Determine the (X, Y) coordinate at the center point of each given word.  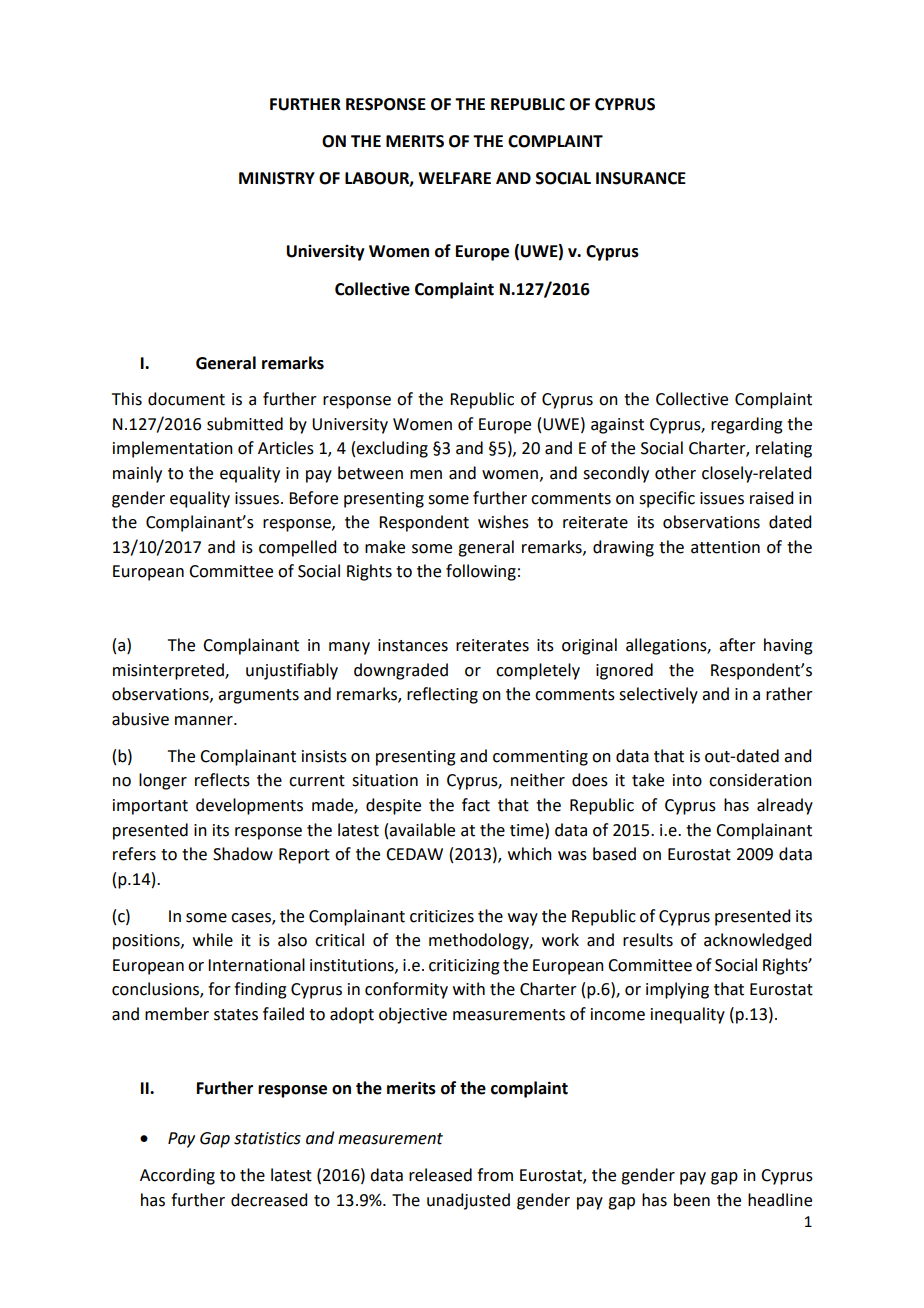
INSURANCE (641, 178)
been (692, 1200)
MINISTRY (277, 178)
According (177, 1176)
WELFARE (454, 178)
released (440, 1175)
